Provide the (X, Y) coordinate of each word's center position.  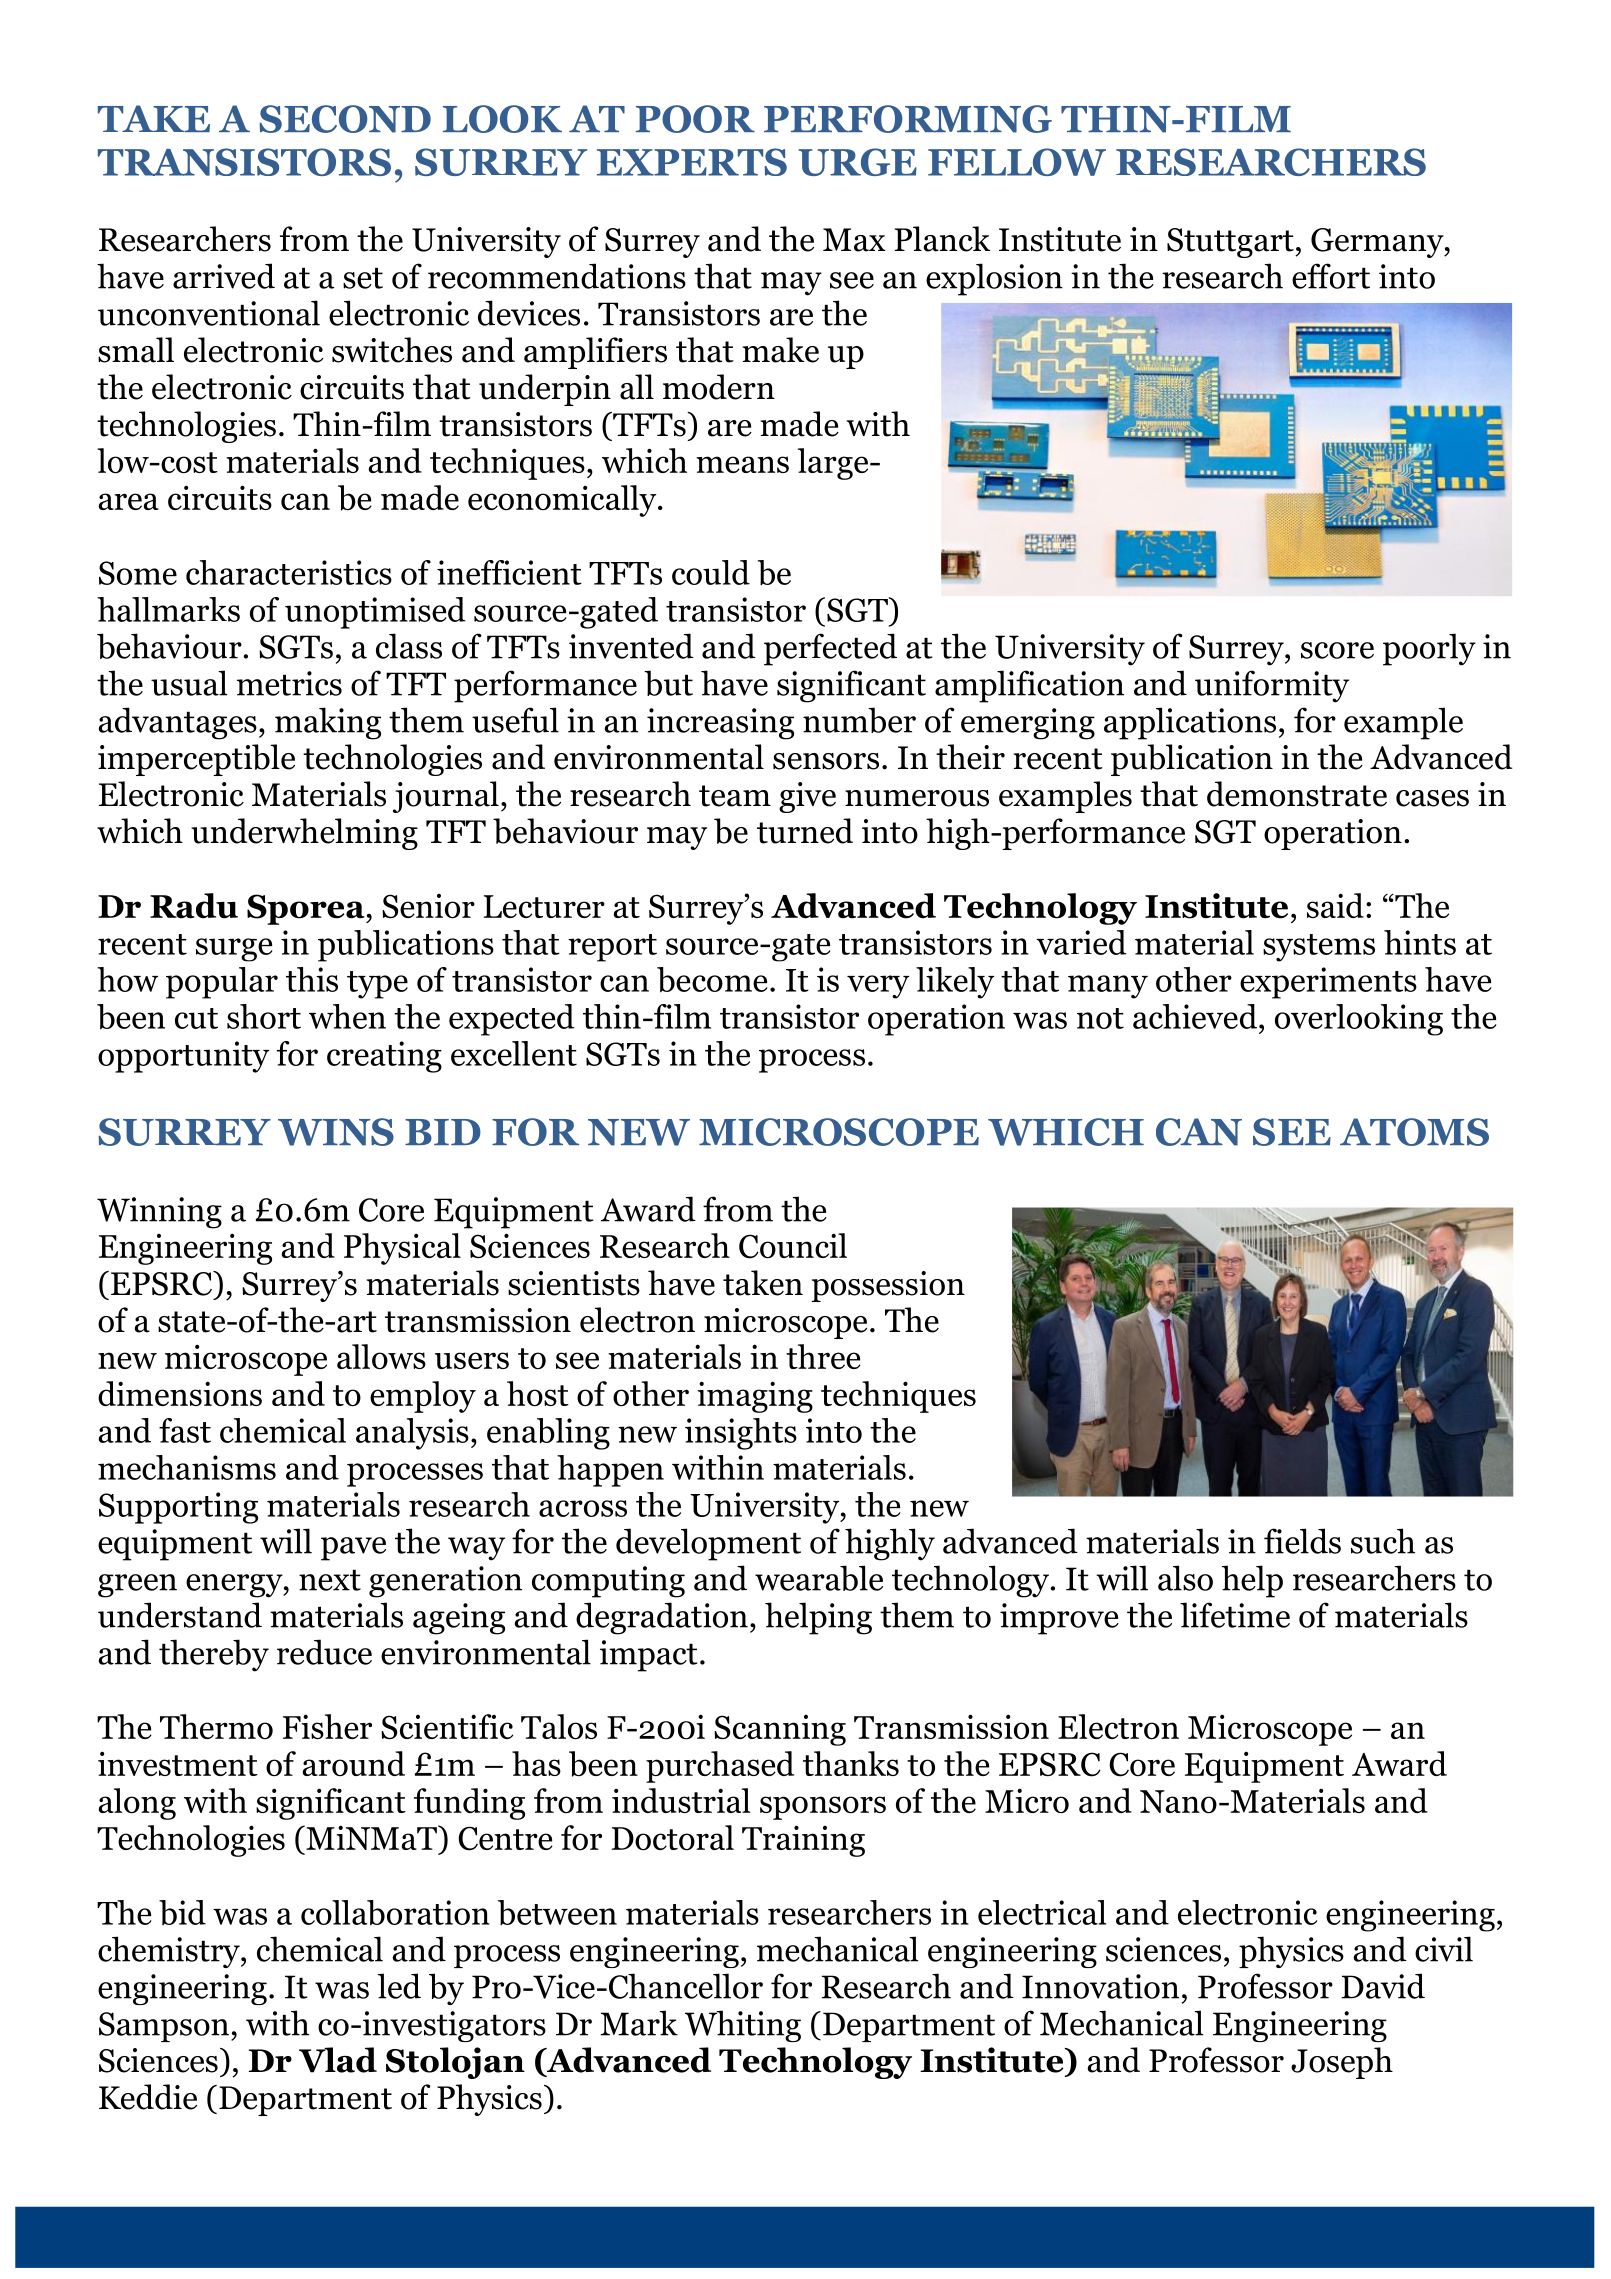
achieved (1195, 1016)
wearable (819, 1578)
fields (1302, 1541)
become (712, 980)
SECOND (345, 119)
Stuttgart (1231, 243)
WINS (336, 1132)
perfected (830, 649)
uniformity (1272, 686)
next (330, 1580)
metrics (289, 683)
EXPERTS (692, 162)
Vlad (338, 2060)
